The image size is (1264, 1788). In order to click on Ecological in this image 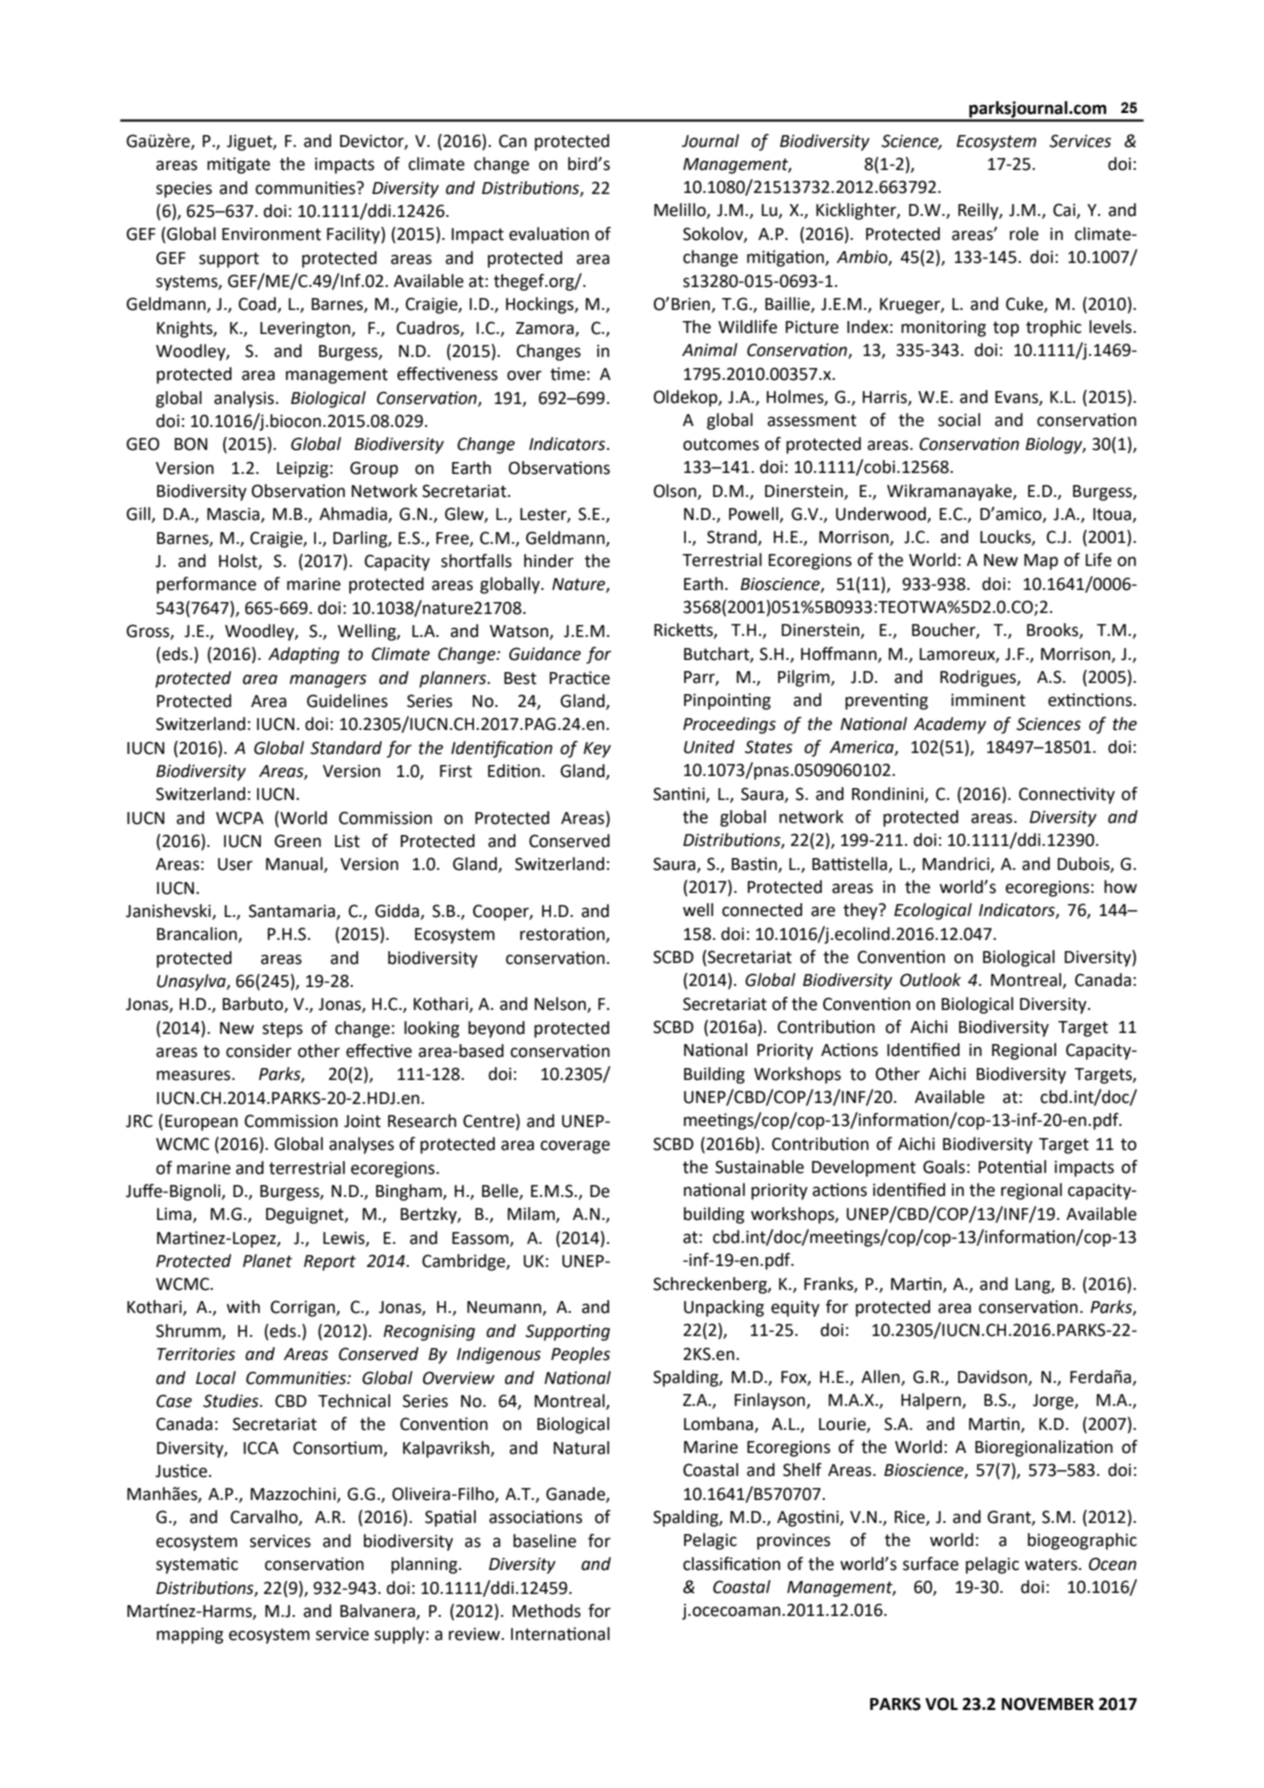, I will do `click(933, 911)`.
